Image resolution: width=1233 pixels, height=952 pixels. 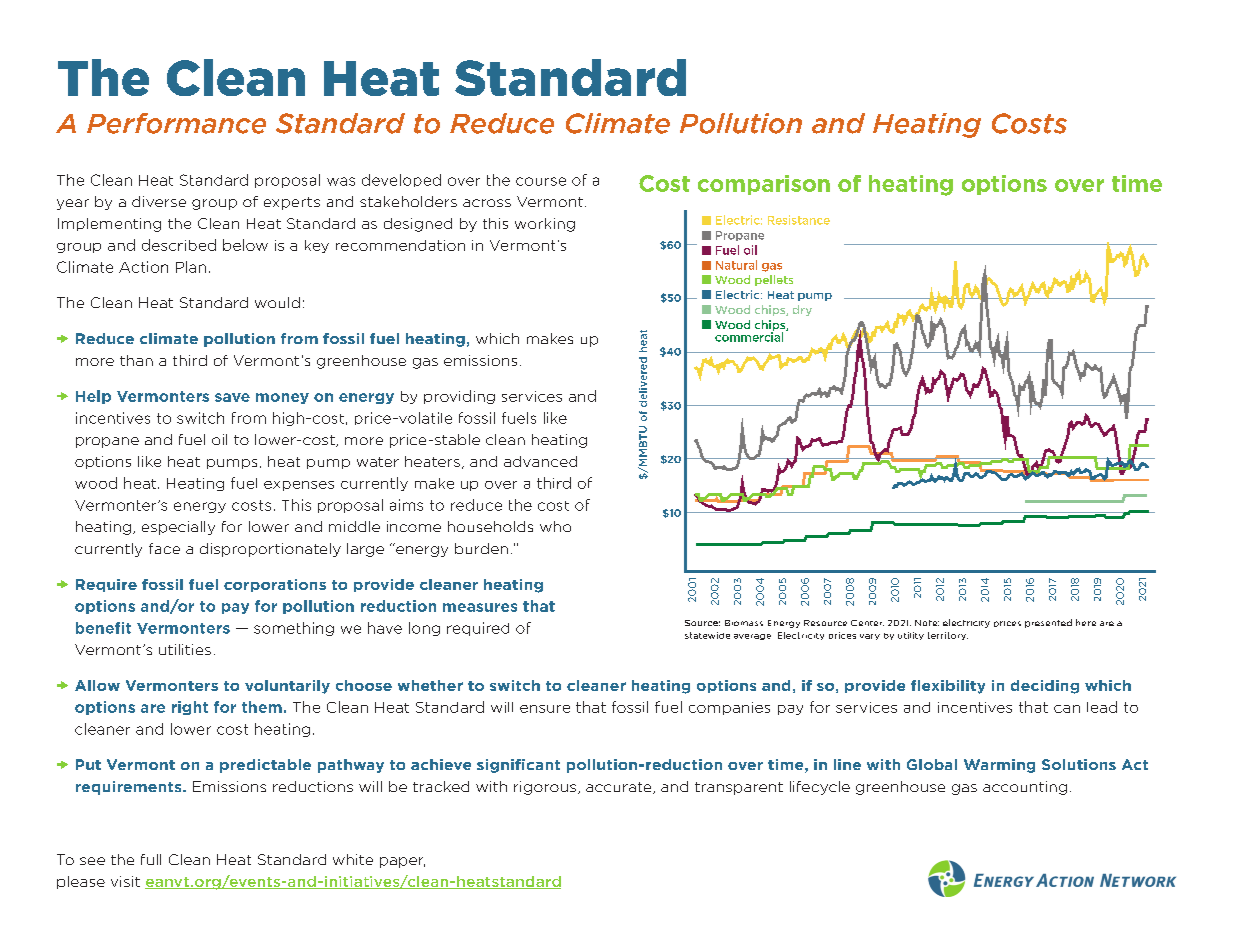 I want to click on accounting, so click(x=1025, y=788).
